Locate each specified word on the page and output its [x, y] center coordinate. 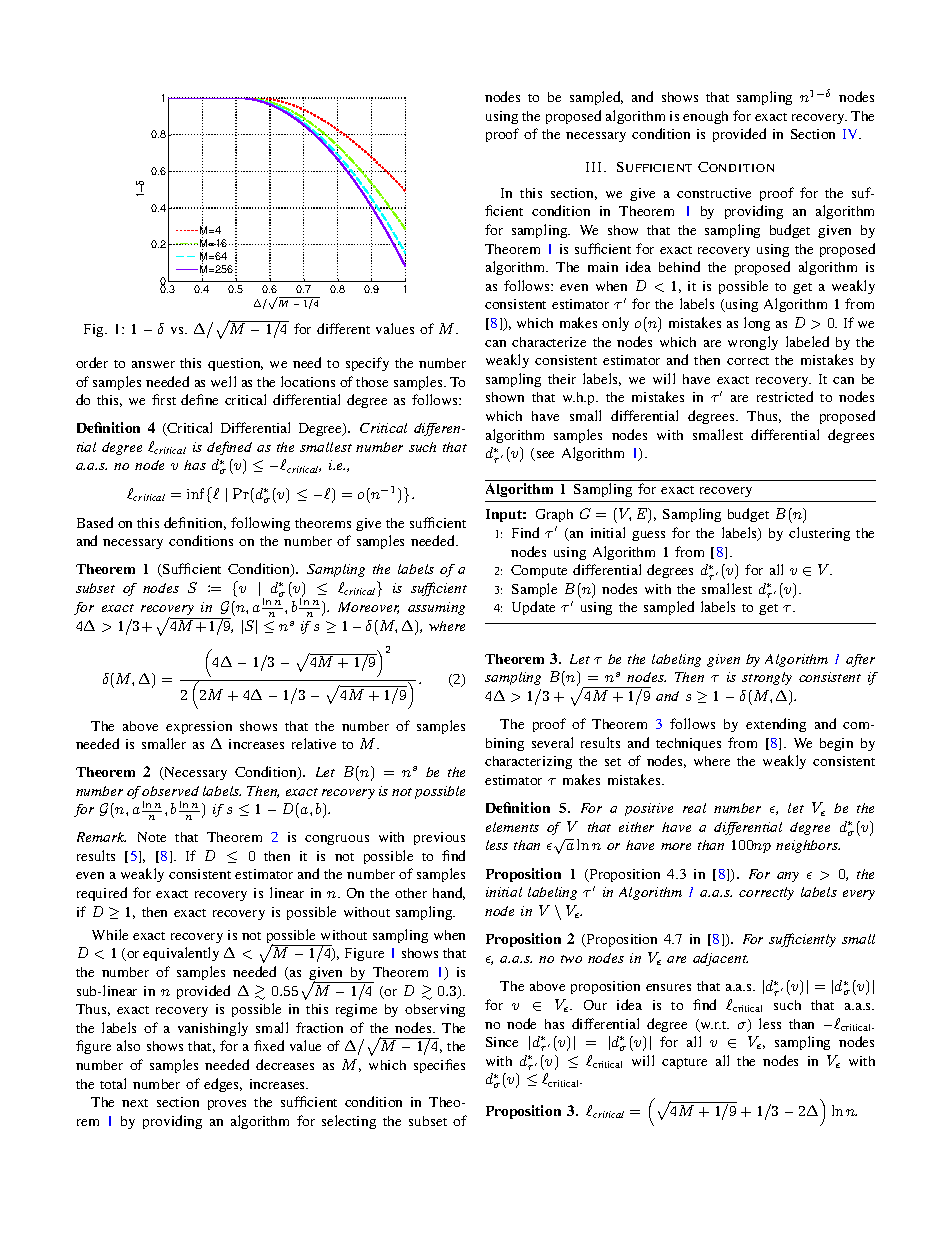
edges [223, 1085]
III [595, 167]
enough [705, 117]
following [260, 524]
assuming [436, 608]
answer [153, 364]
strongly [767, 678]
